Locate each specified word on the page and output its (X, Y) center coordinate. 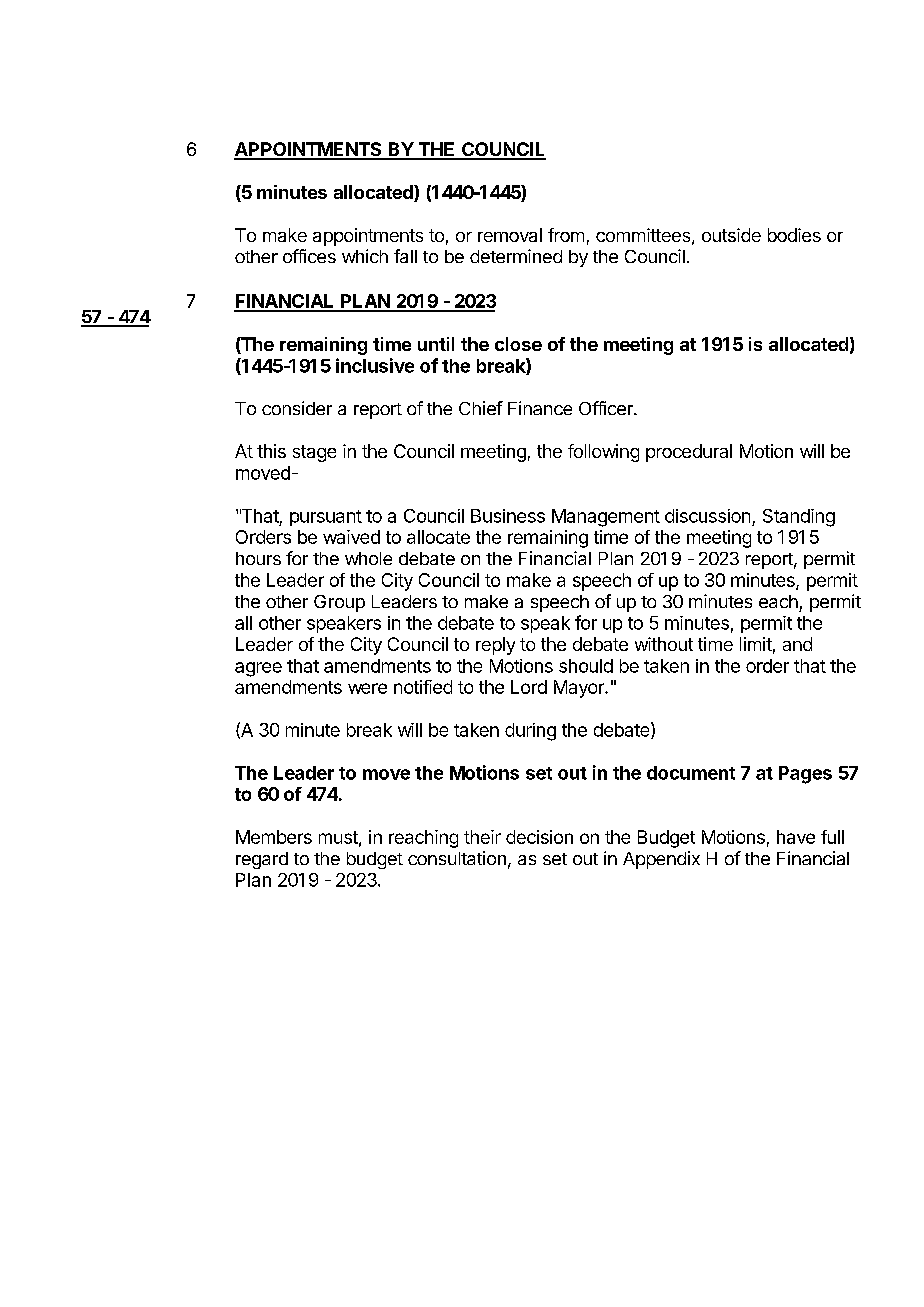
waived (351, 537)
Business (508, 516)
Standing (799, 518)
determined (516, 256)
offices (309, 256)
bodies (794, 235)
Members (274, 837)
